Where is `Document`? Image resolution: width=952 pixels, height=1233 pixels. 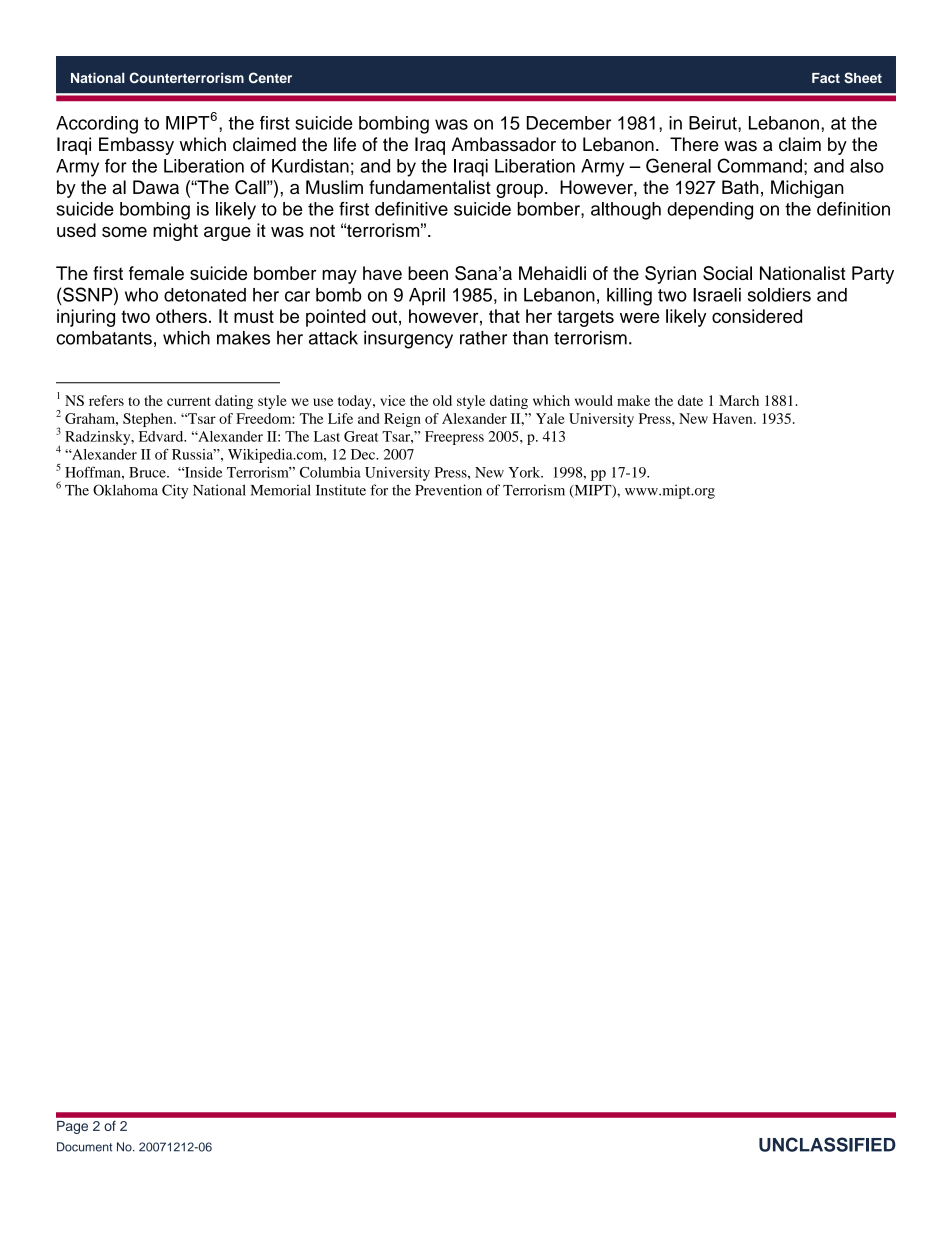
Document is located at coordinates (85, 1147).
